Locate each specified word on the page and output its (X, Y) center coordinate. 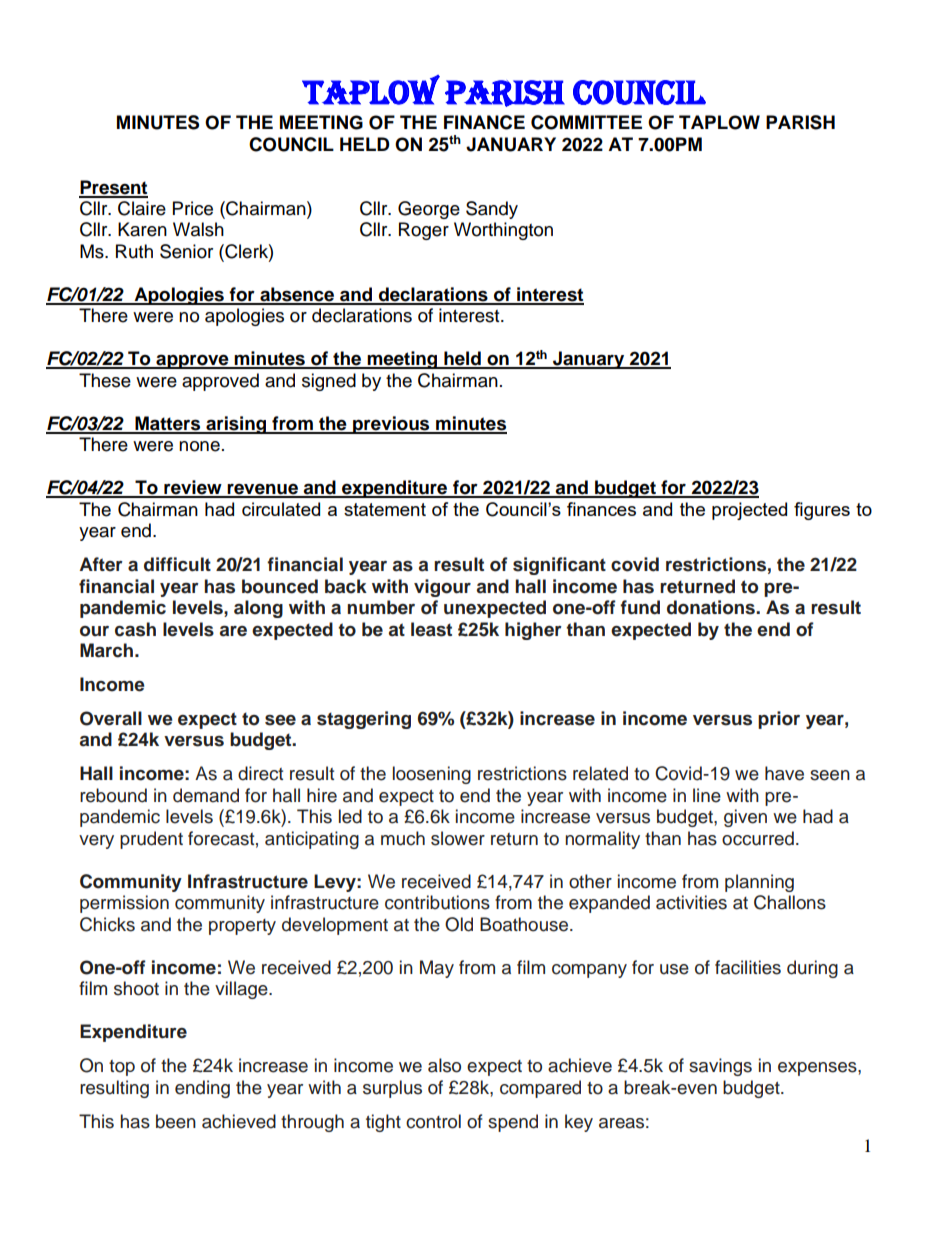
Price (193, 208)
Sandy (492, 210)
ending (202, 1089)
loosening (432, 775)
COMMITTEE (586, 122)
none (199, 446)
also (444, 1065)
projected (749, 511)
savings (720, 1067)
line (707, 795)
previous (391, 425)
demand (206, 795)
